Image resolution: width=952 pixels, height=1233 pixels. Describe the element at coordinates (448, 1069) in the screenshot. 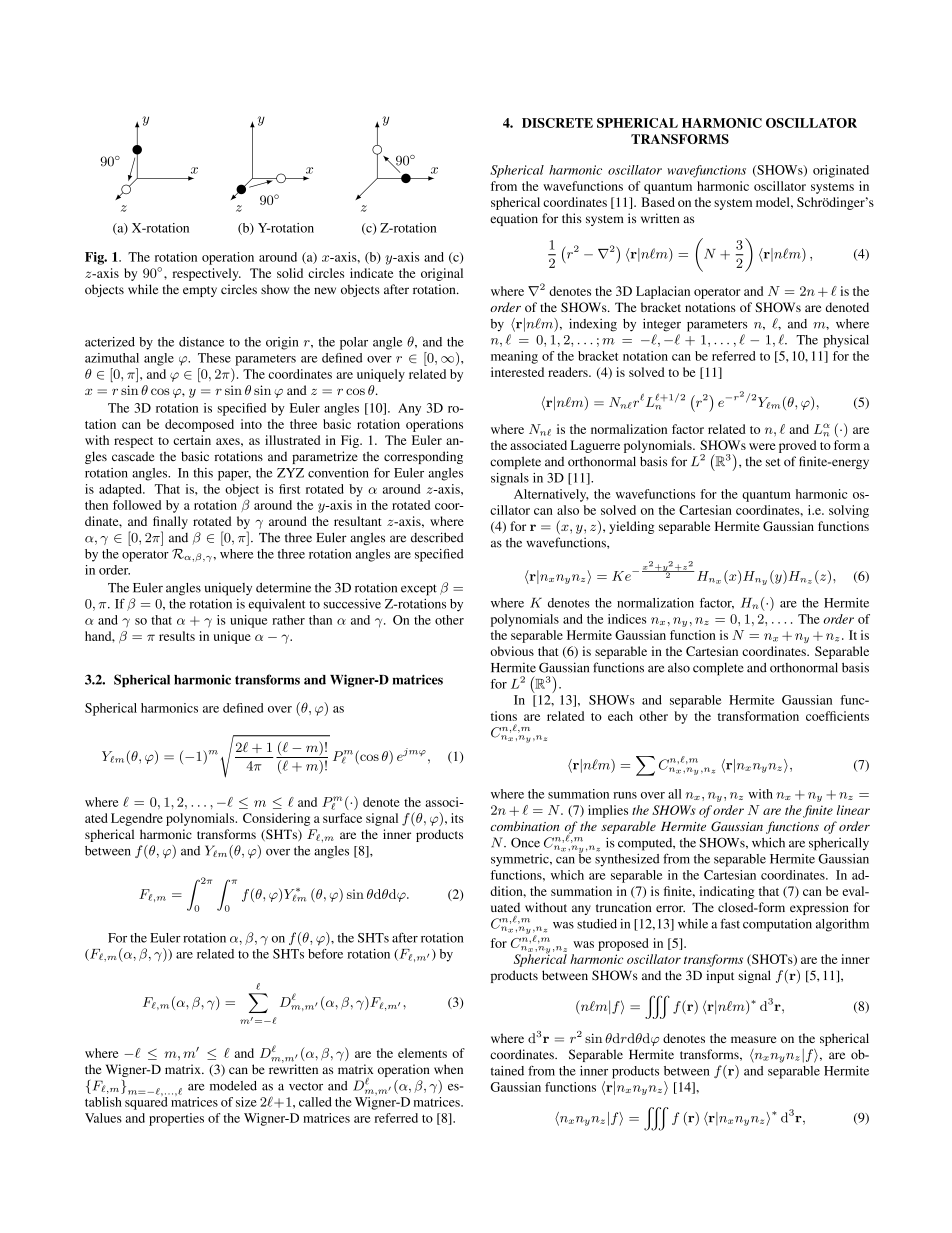

I see `when` at that location.
